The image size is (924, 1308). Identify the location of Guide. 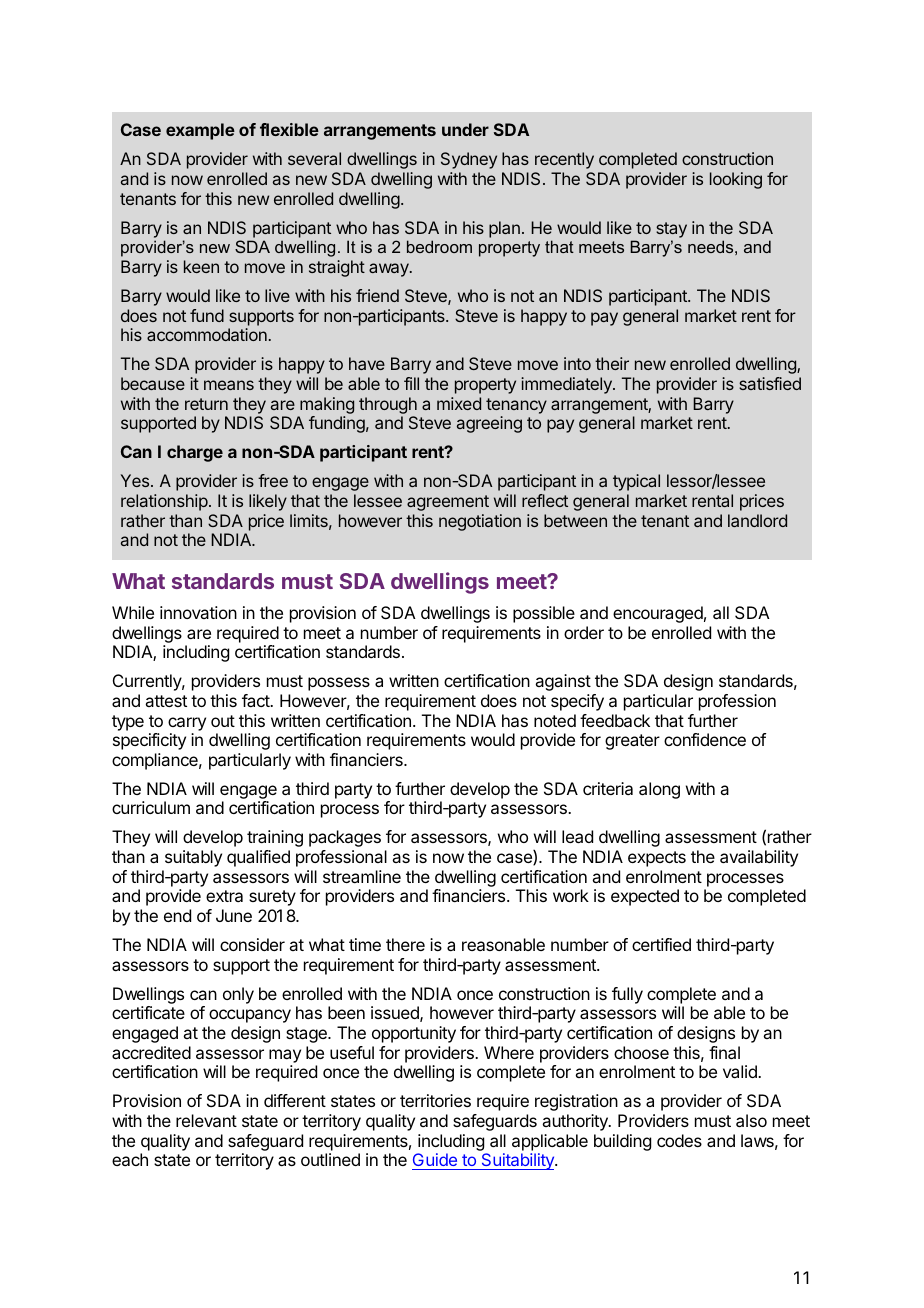
(435, 1159).
